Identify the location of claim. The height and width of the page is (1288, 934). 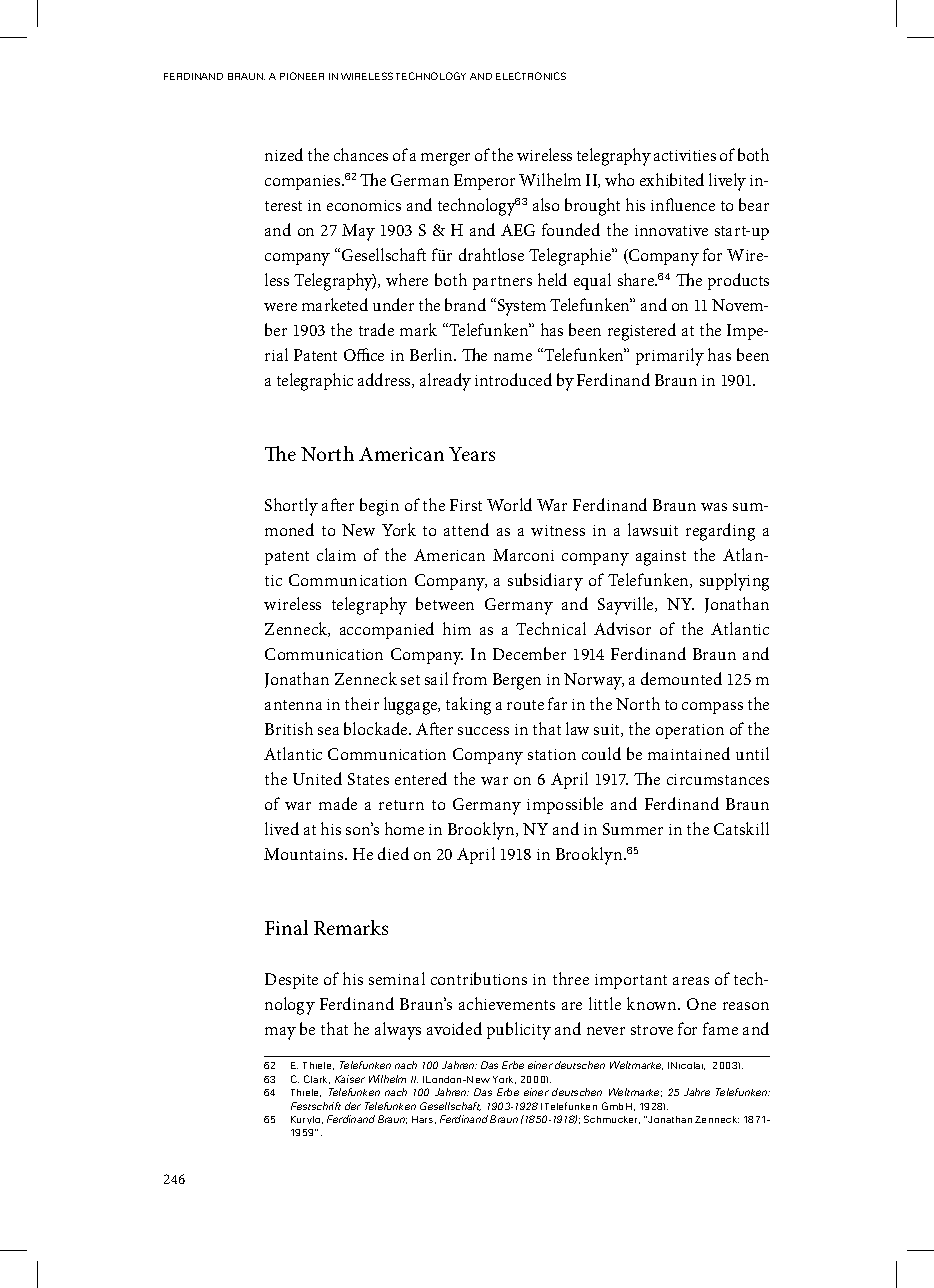
(336, 554).
